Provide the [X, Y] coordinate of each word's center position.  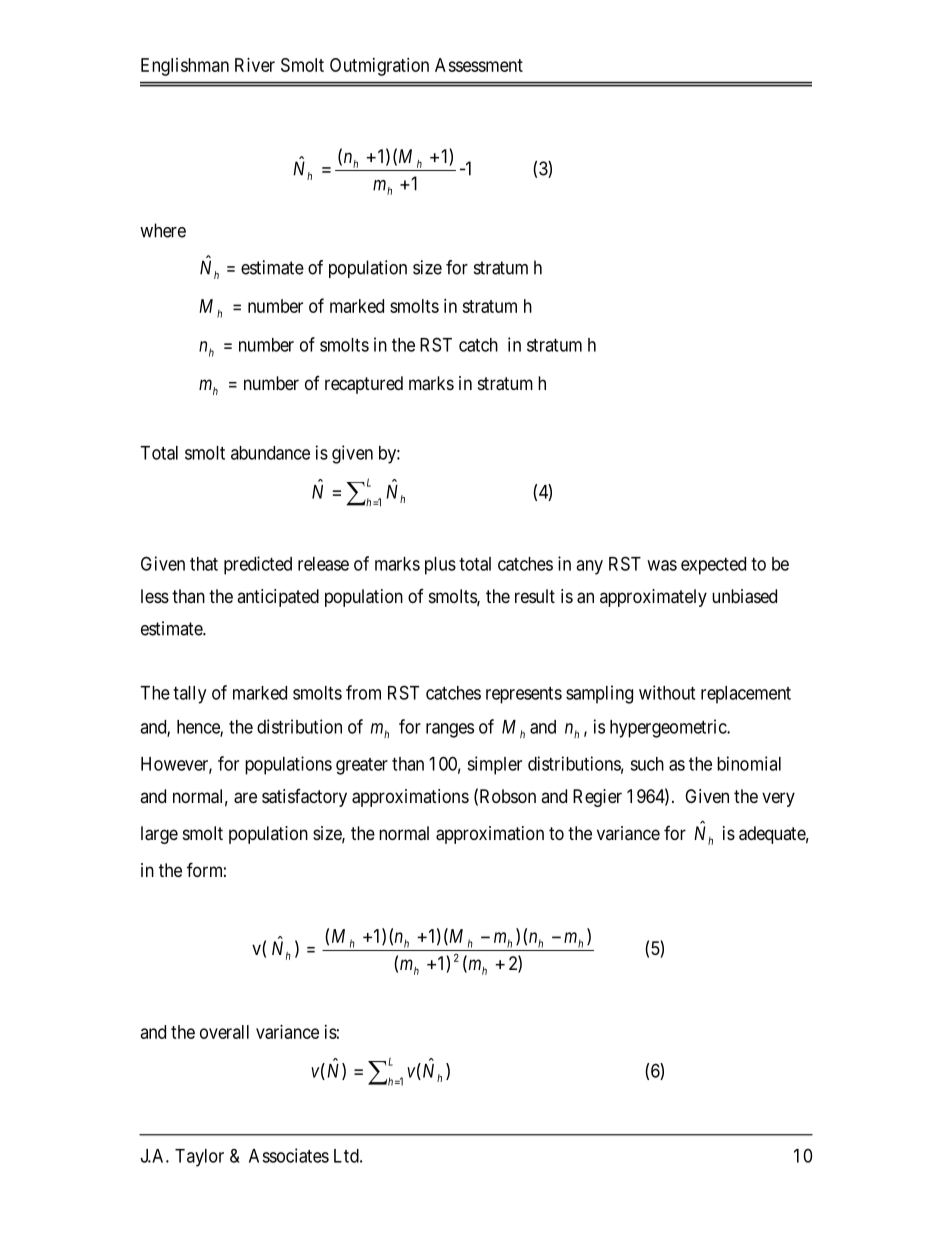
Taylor [199, 1158]
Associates [289, 1155]
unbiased [744, 596]
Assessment [479, 65]
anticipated [278, 598]
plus [440, 566]
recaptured [364, 385]
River [255, 65]
